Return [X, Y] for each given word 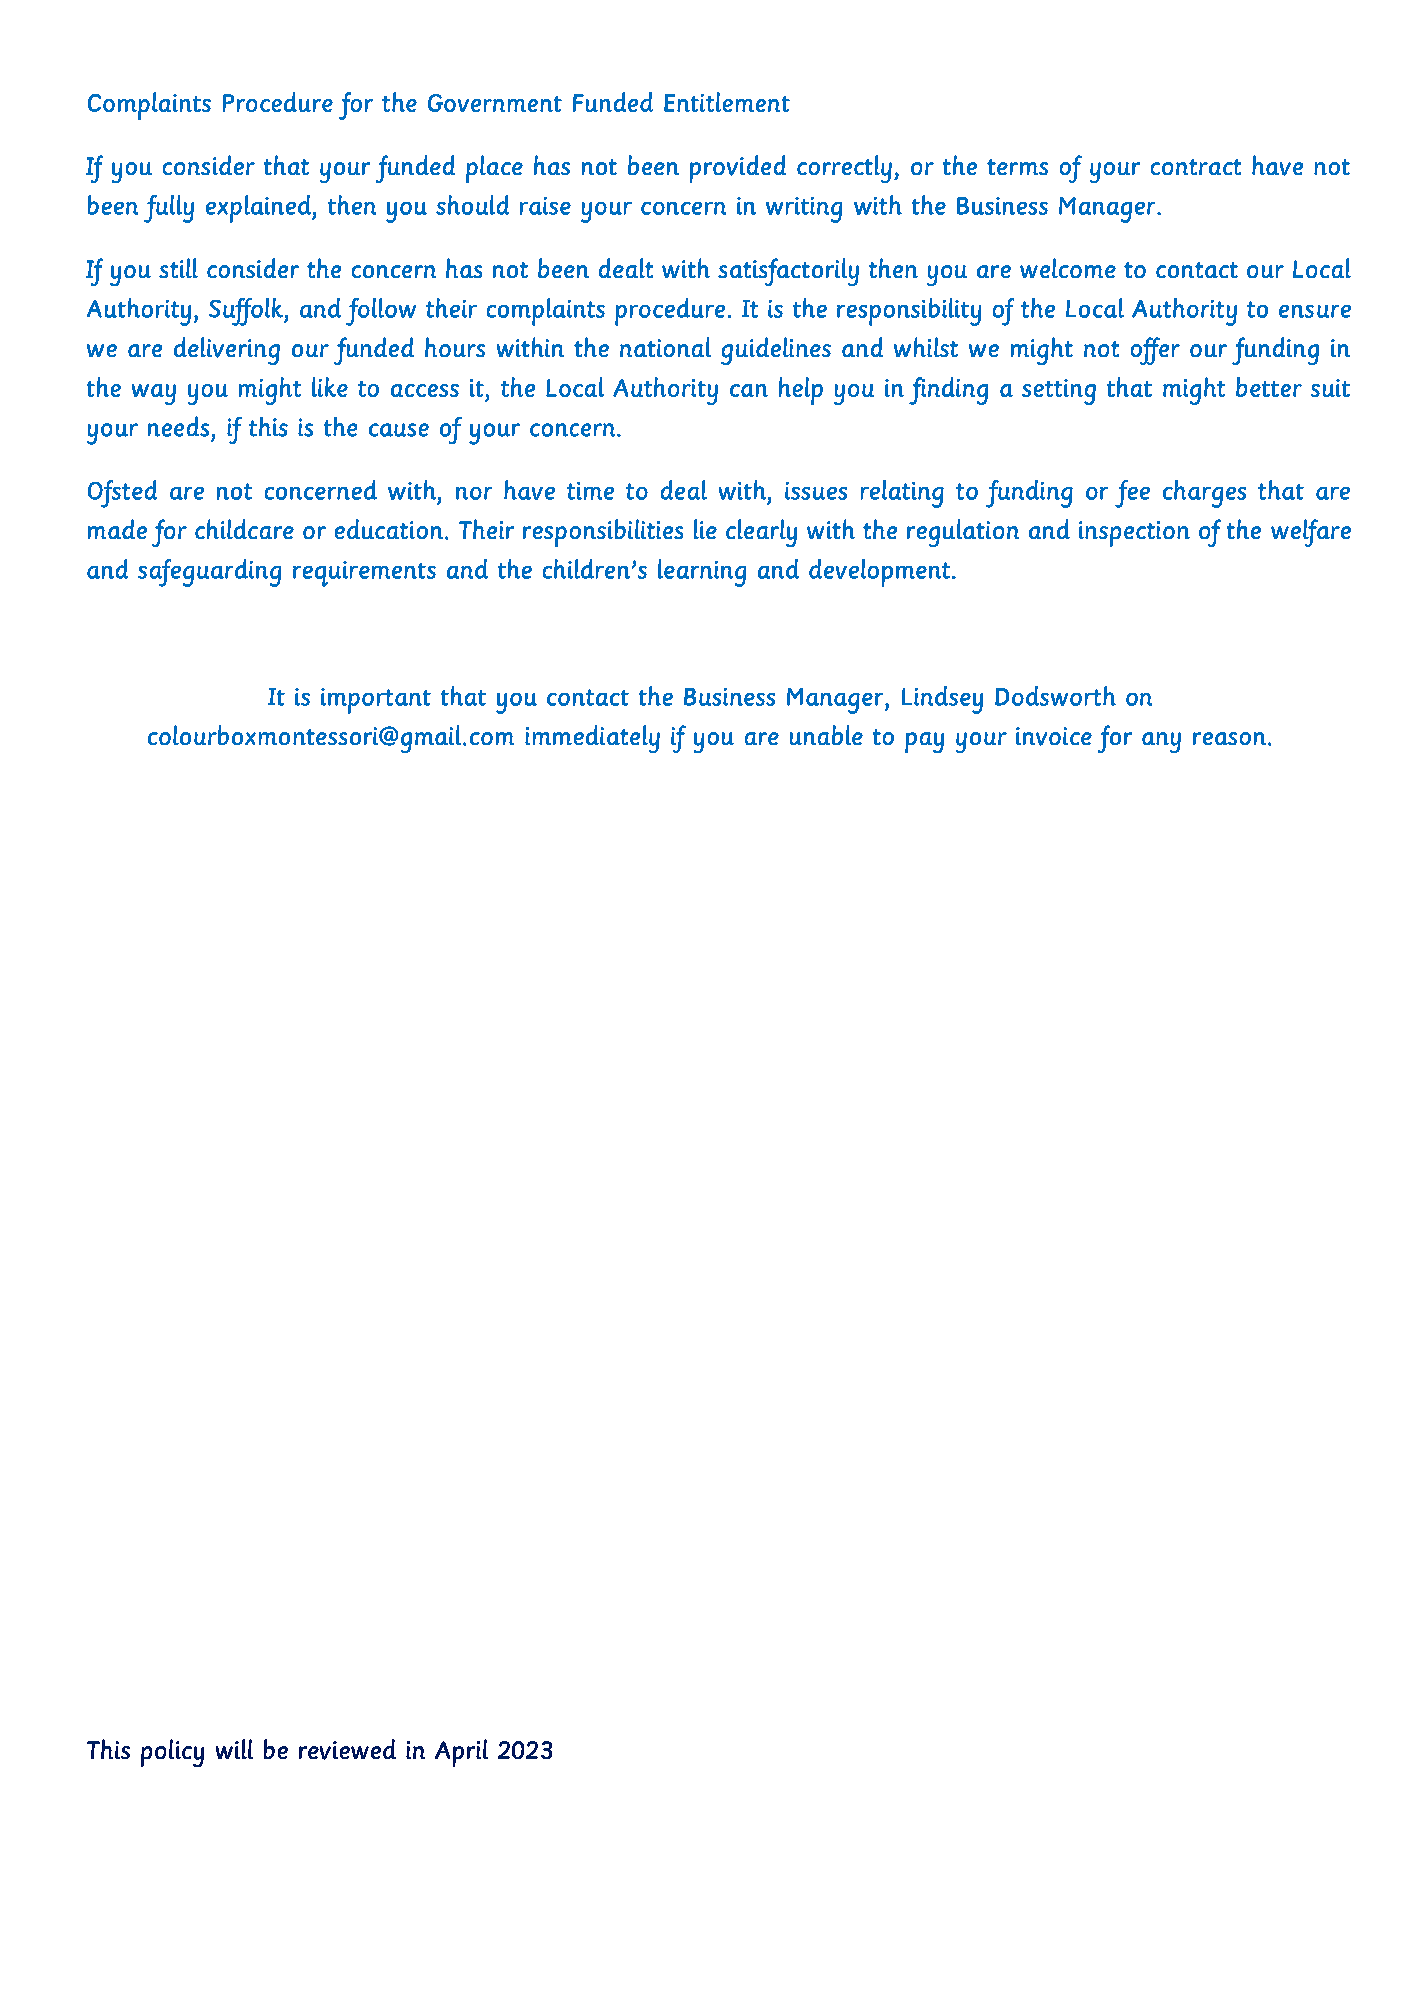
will [234, 1749]
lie [705, 529]
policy [172, 1753]
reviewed [347, 1749]
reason [1229, 738]
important [376, 701]
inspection [1134, 534]
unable [826, 735]
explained [259, 209]
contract [1196, 167]
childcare [244, 529]
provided [738, 169]
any [1161, 742]
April [461, 1753]
